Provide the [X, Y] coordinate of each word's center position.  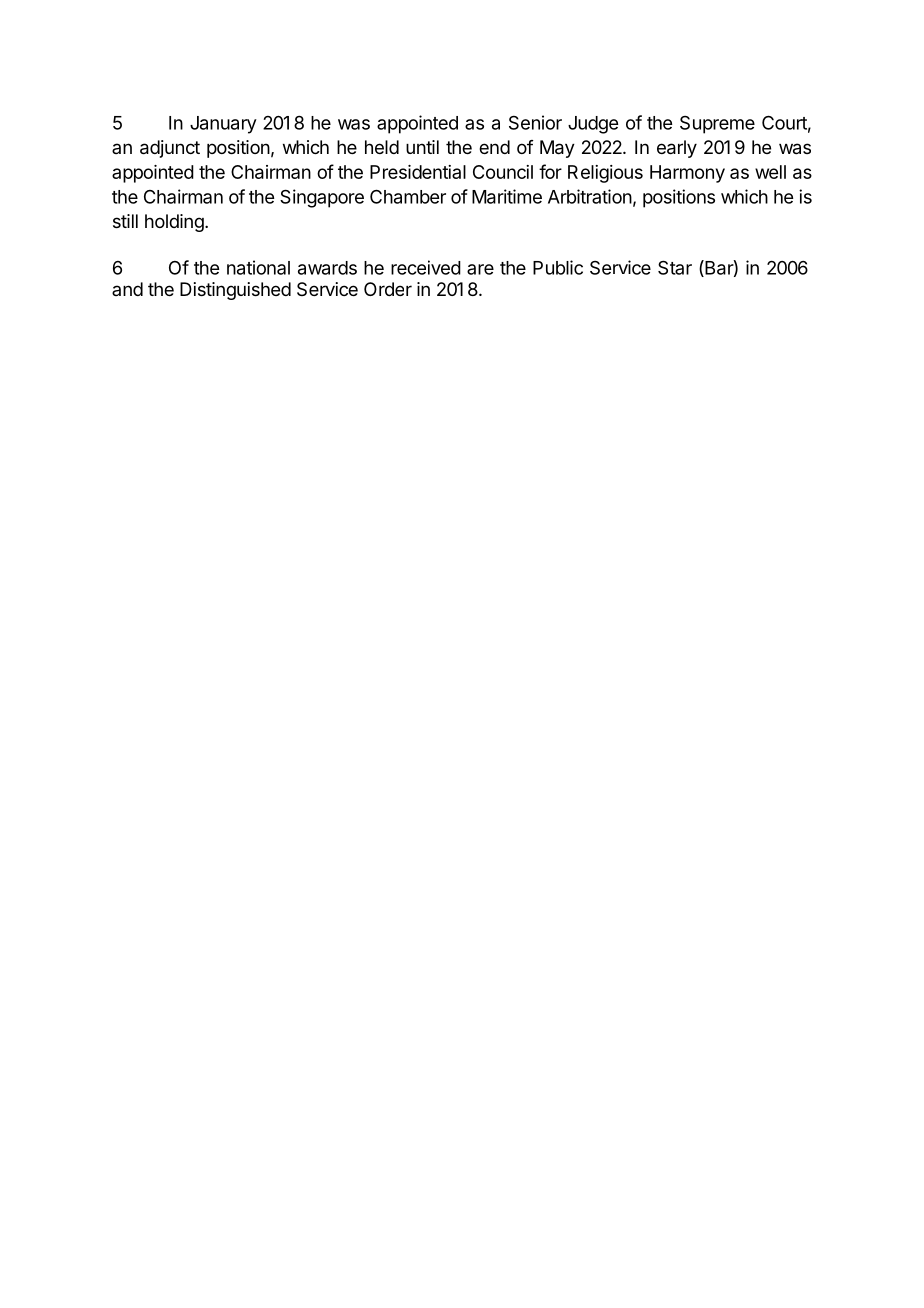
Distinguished [235, 291]
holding [174, 223]
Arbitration [590, 196]
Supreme [717, 125]
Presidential [418, 172]
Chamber [408, 196]
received [426, 267]
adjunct [170, 149]
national [258, 267]
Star [675, 267]
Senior [535, 122]
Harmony [687, 174]
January [223, 125]
